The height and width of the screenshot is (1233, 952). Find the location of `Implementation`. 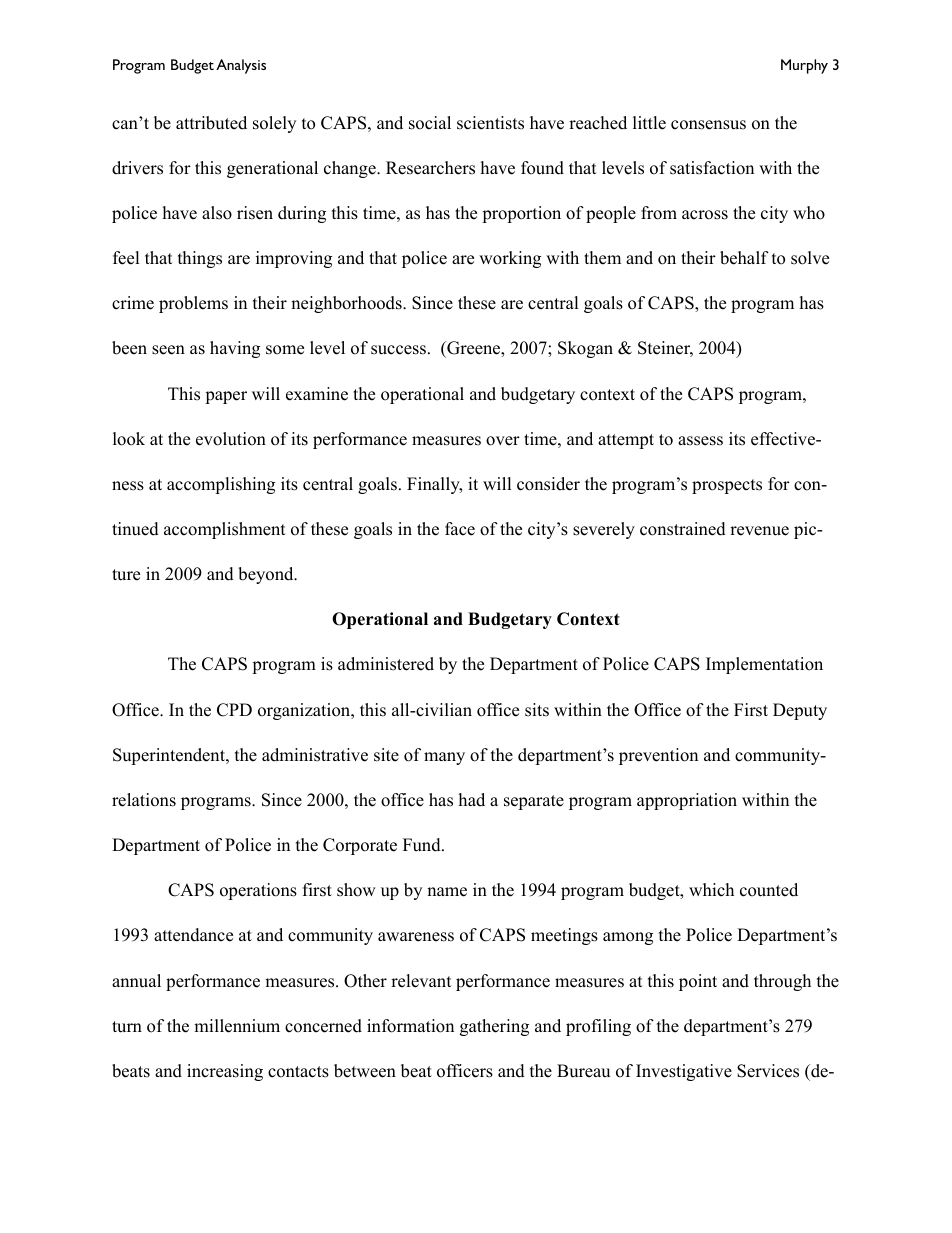

Implementation is located at coordinates (764, 665).
